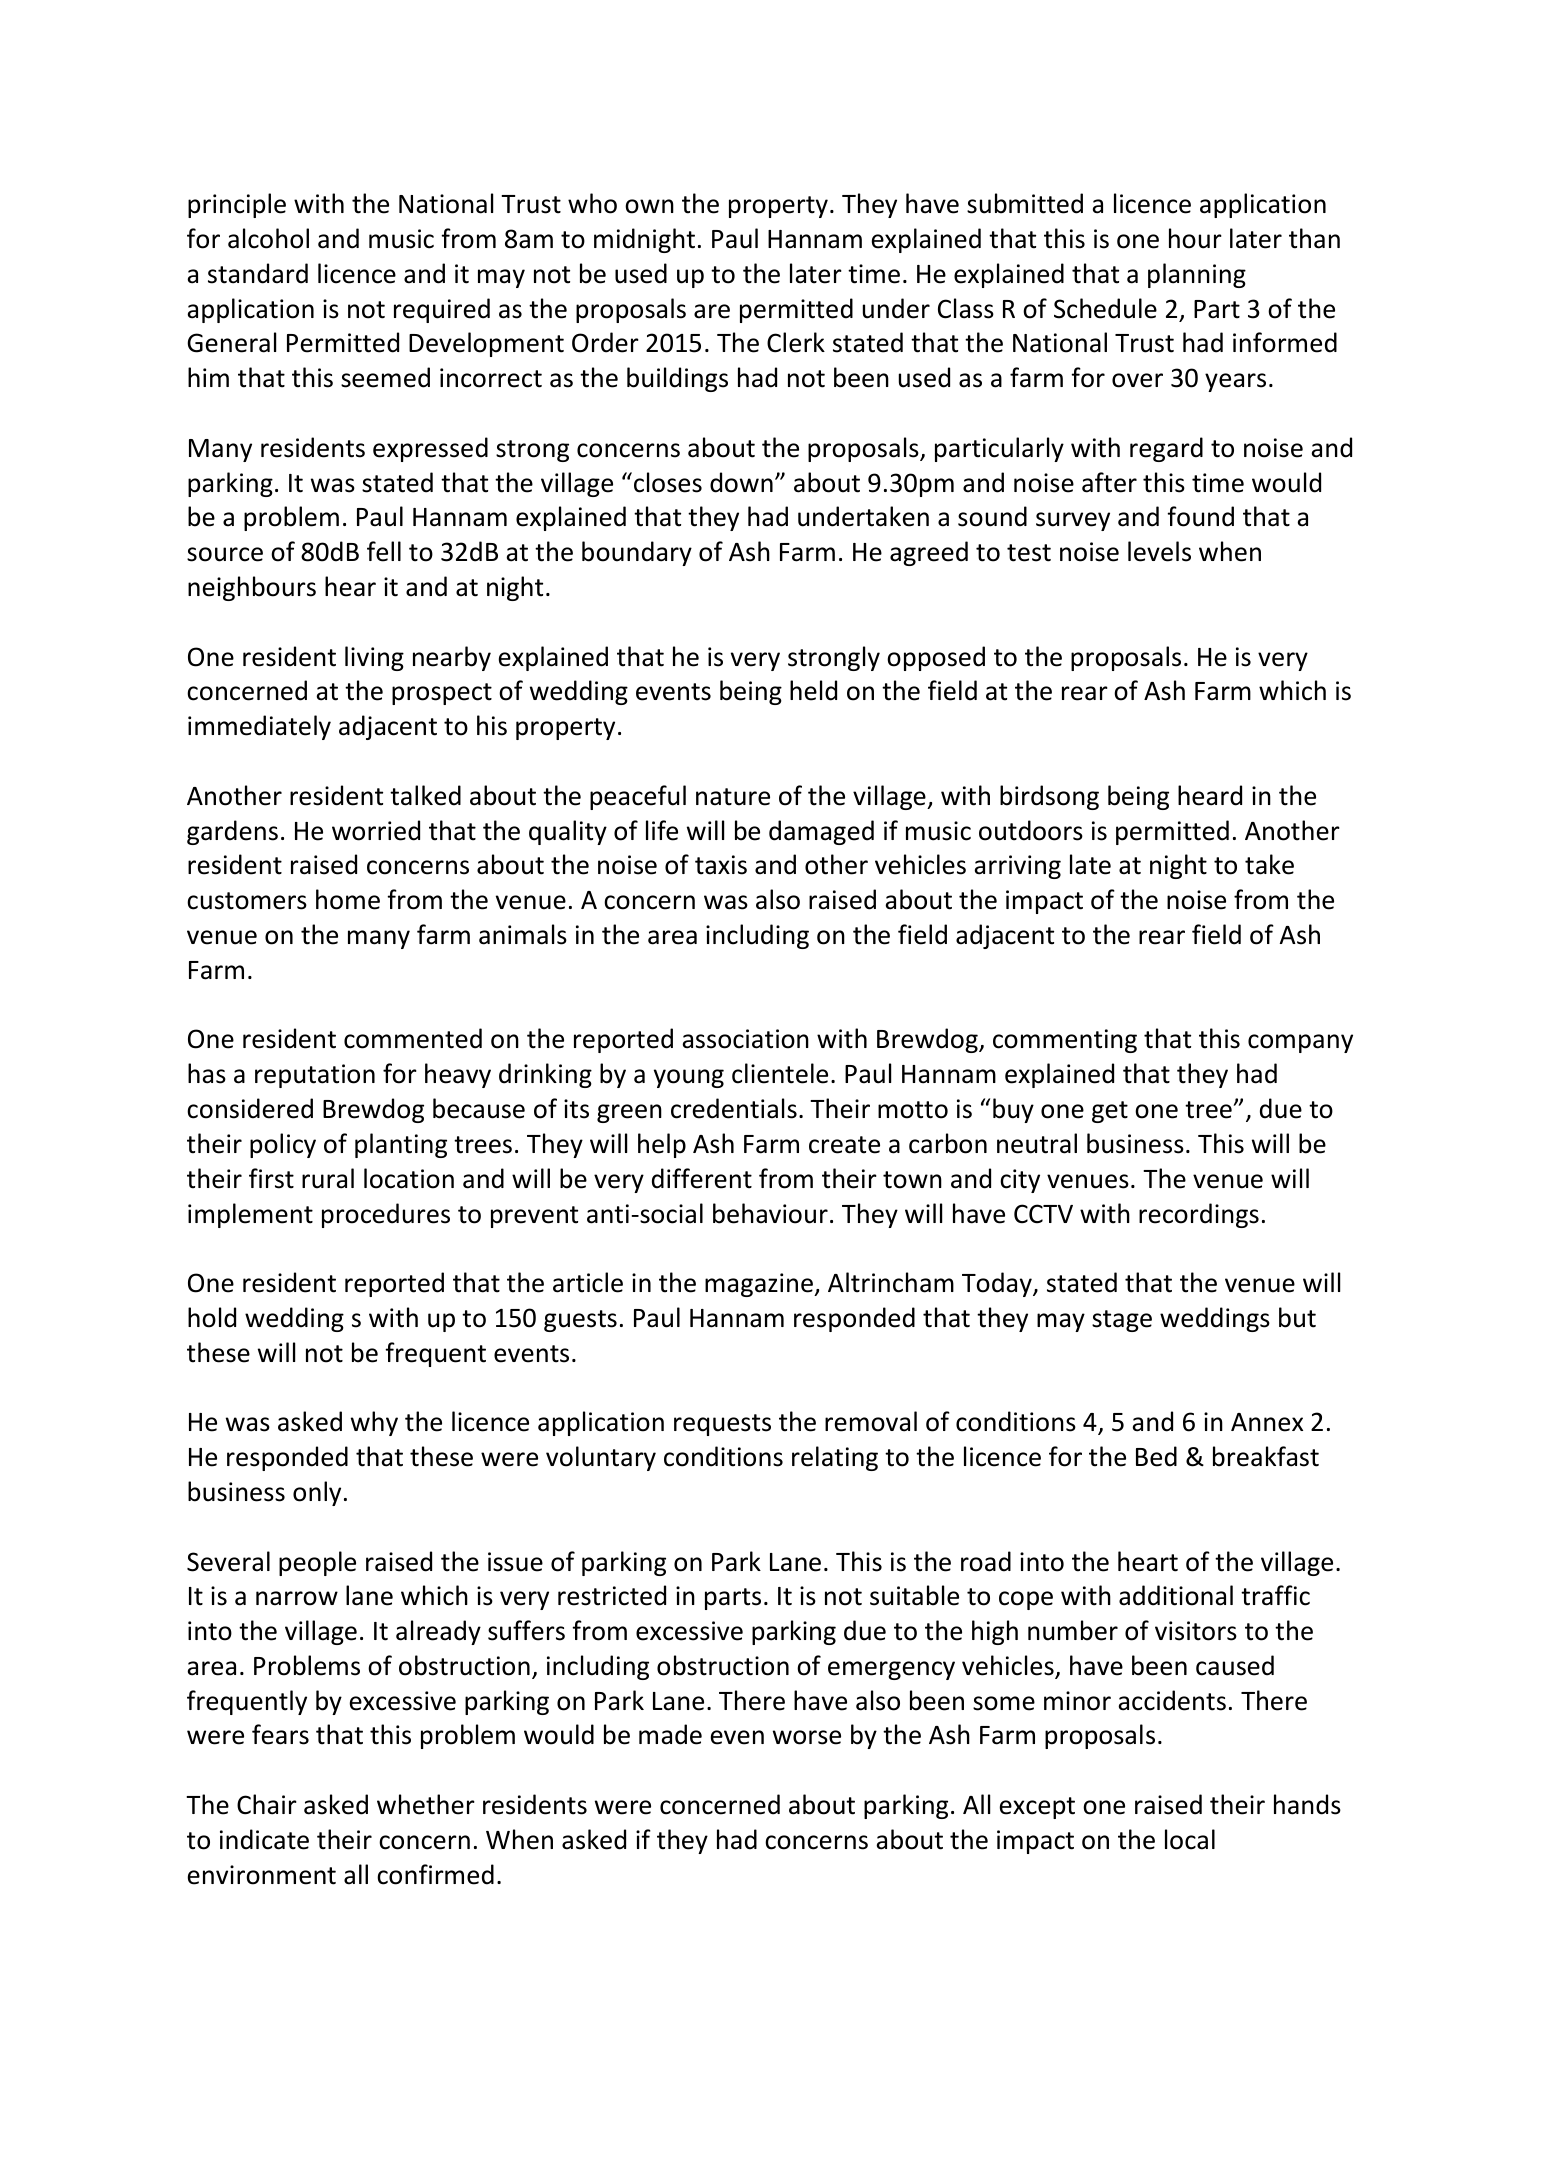  I want to click on stage, so click(1122, 1321).
